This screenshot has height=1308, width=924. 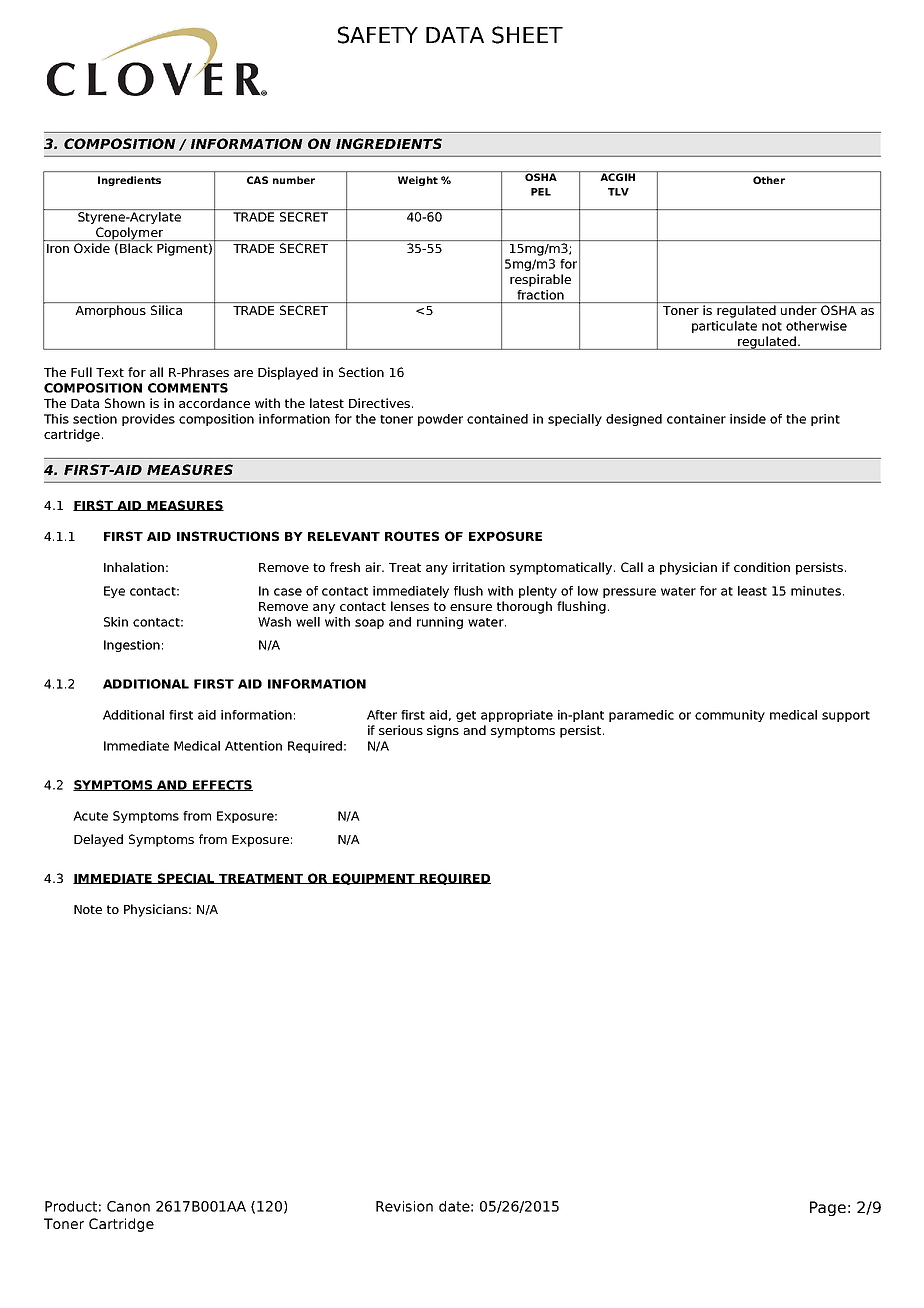 I want to click on Canon, so click(x=128, y=1206).
